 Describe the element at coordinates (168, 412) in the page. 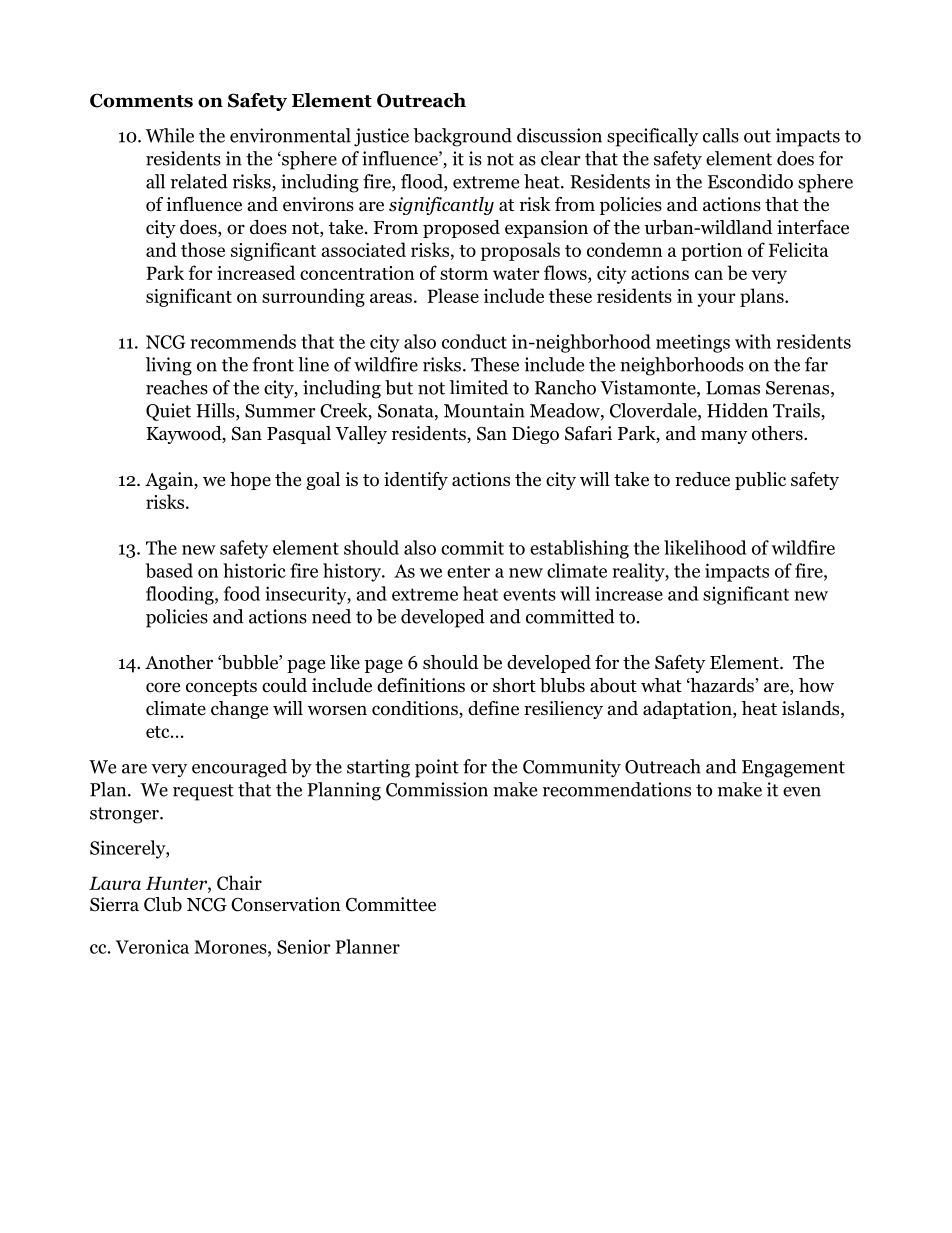

I see `Quiet` at that location.
